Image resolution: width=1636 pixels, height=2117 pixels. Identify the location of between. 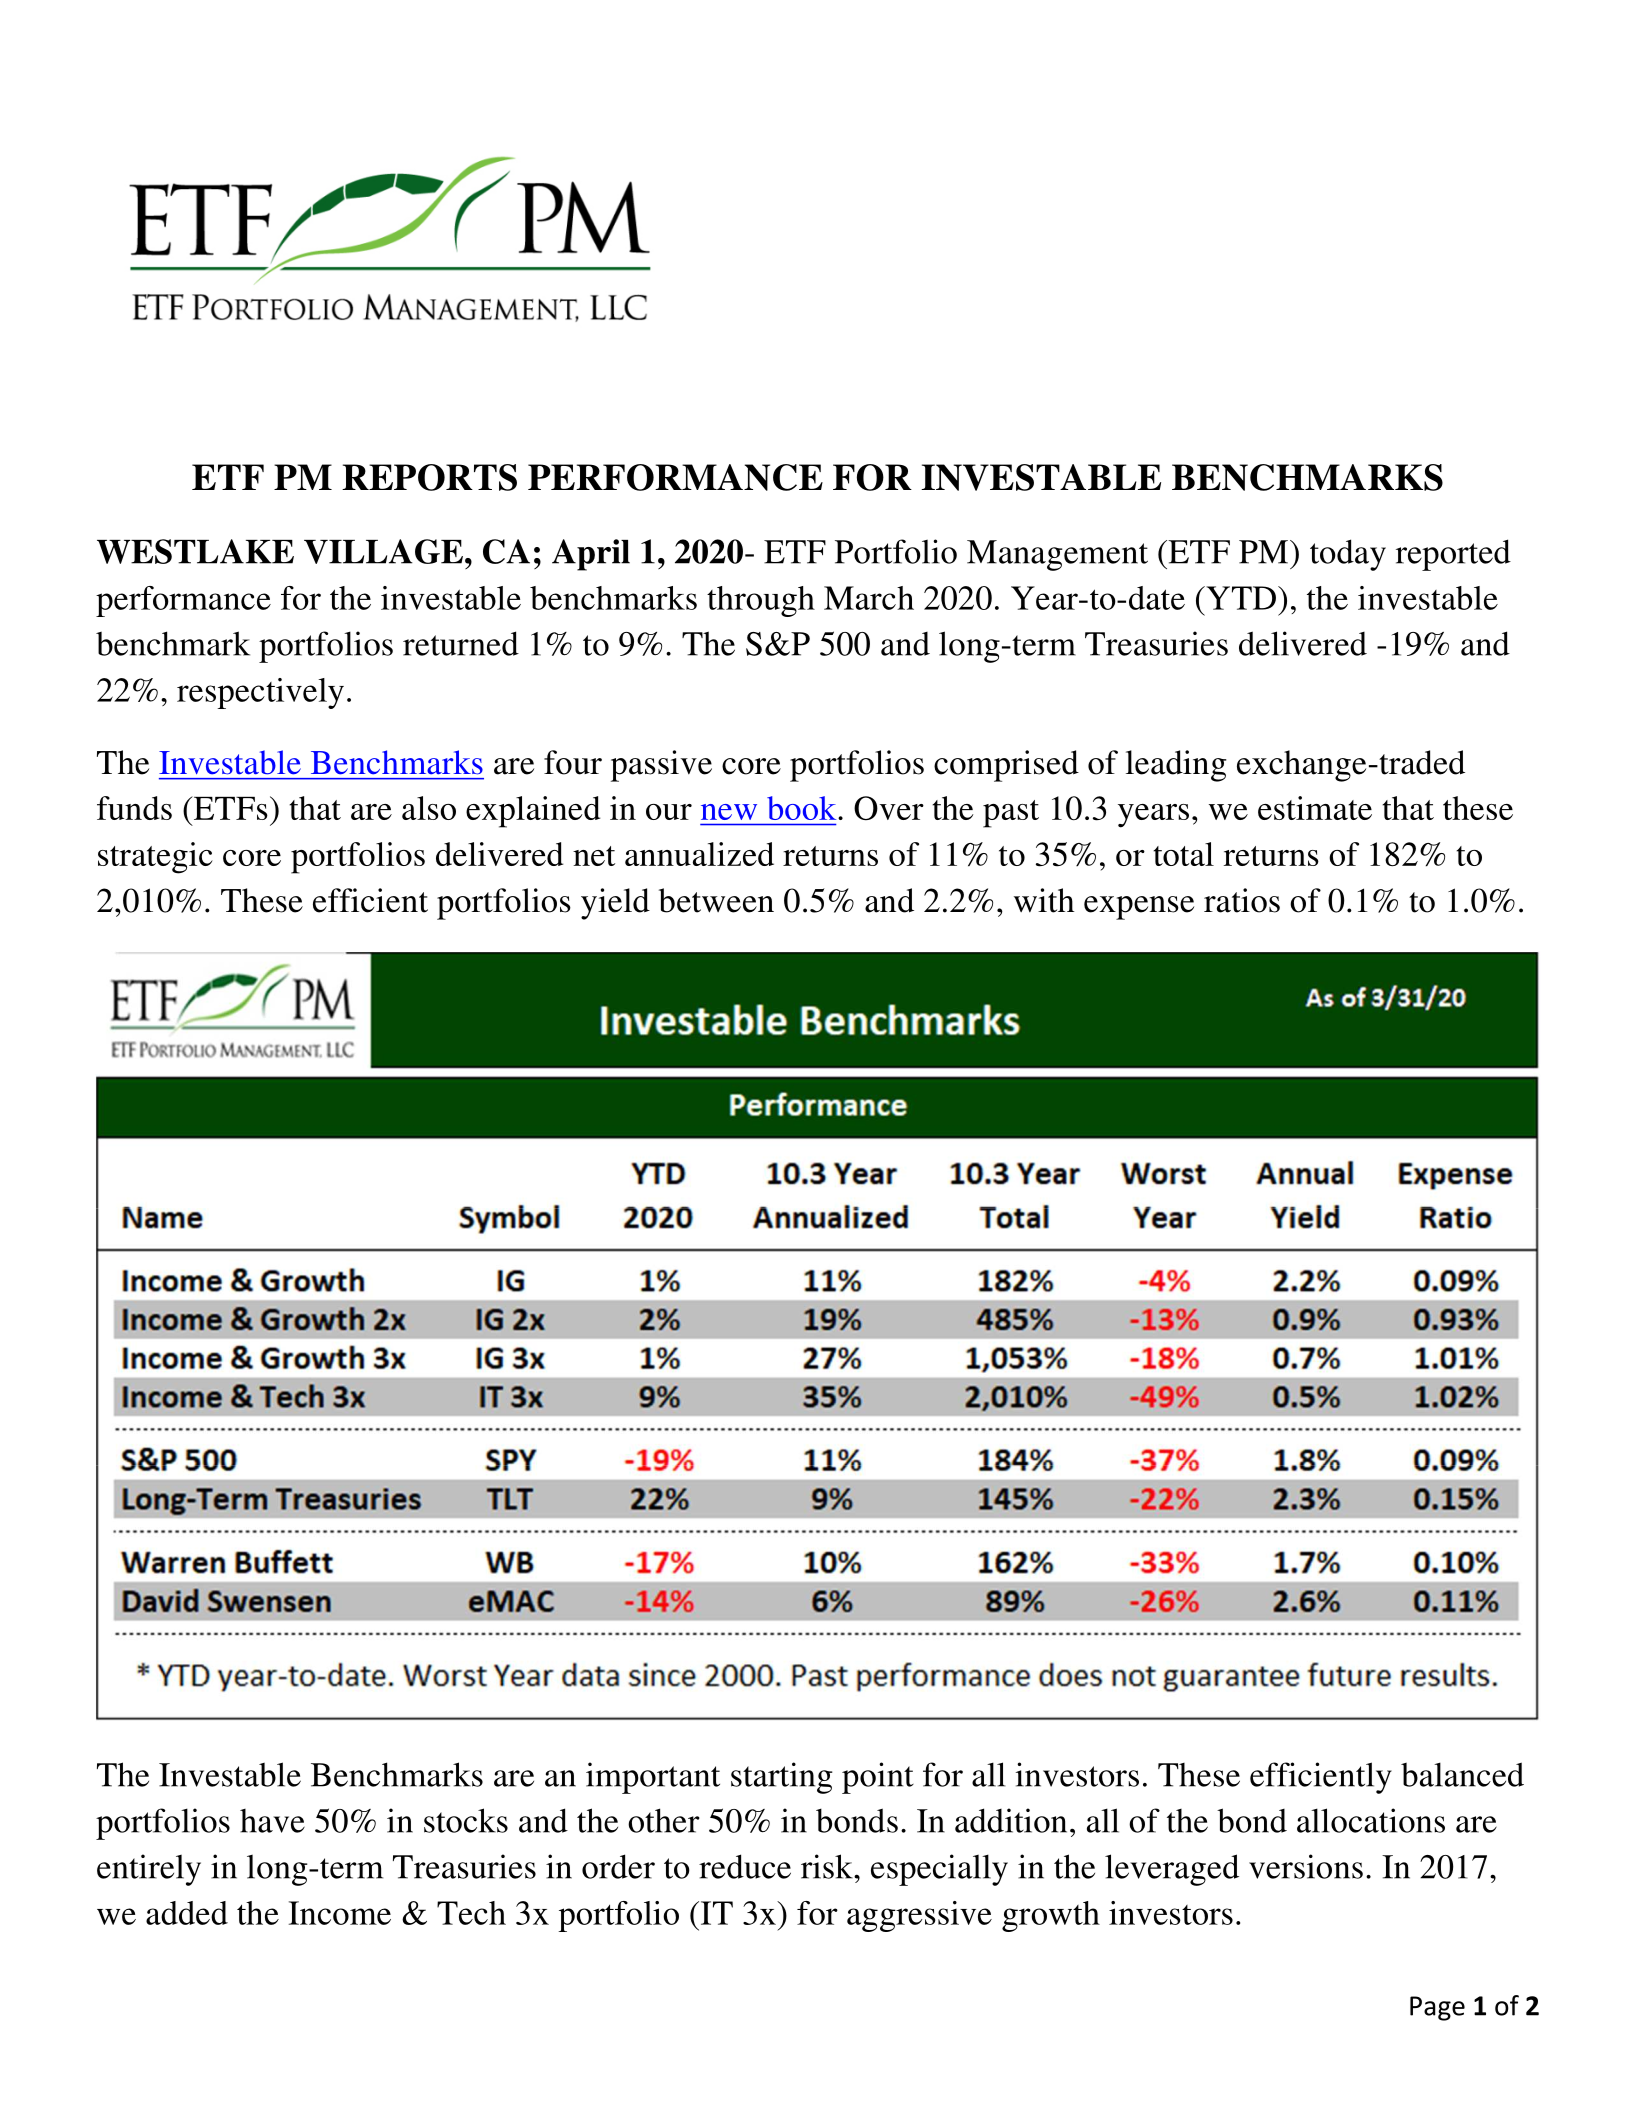
(716, 900).
